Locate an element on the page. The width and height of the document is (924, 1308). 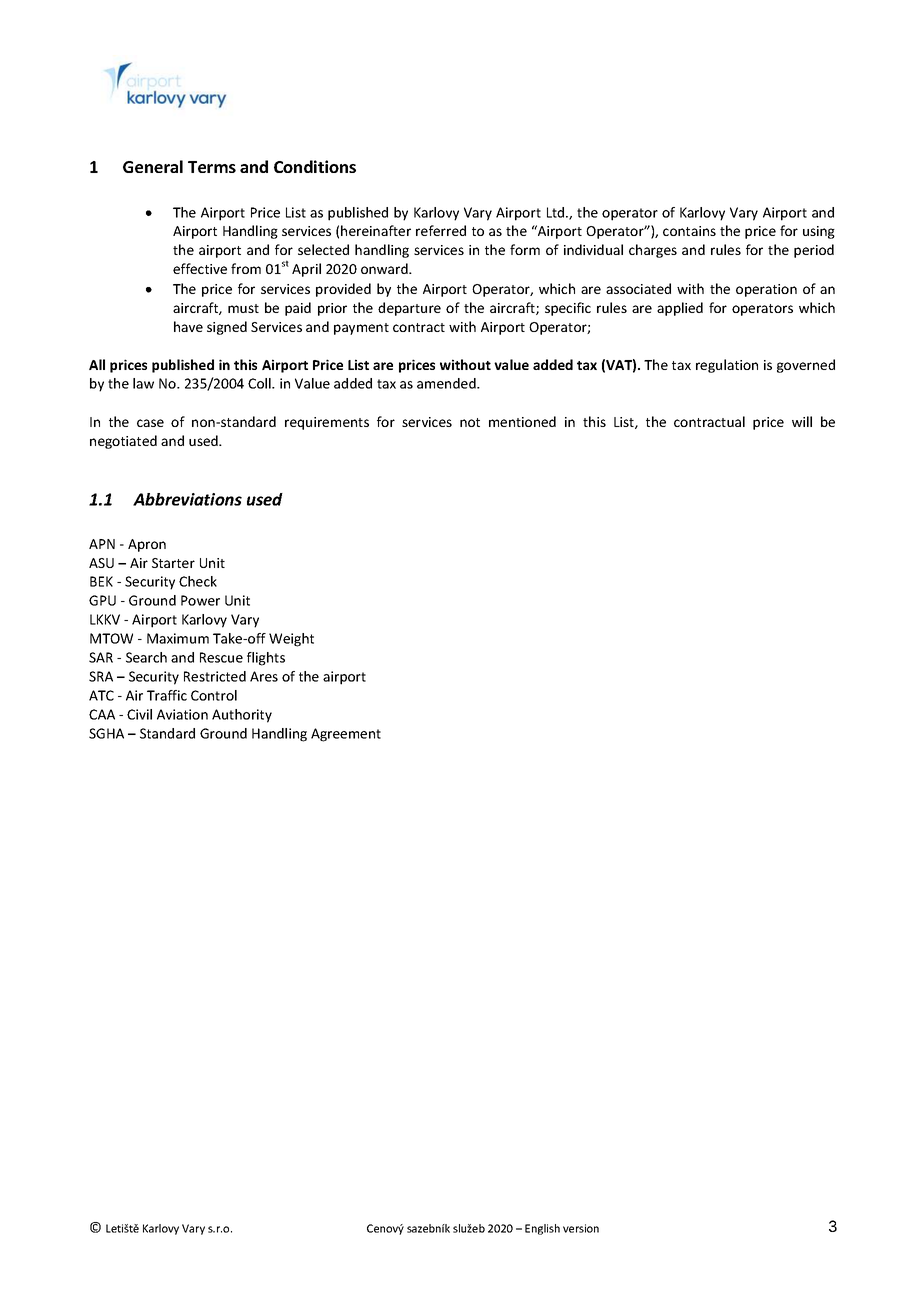
will is located at coordinates (802, 421).
